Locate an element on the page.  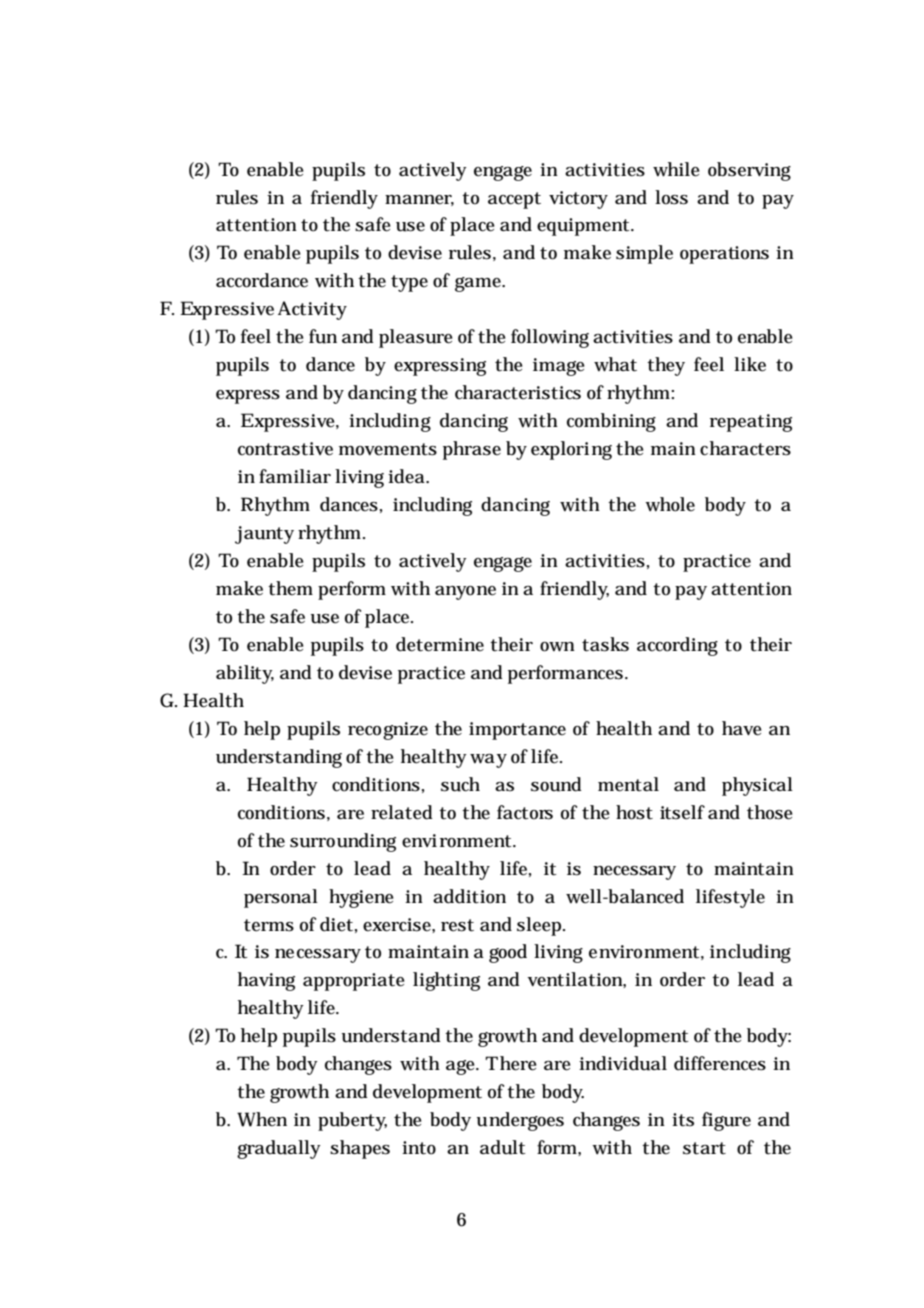
loss is located at coordinates (671, 197).
